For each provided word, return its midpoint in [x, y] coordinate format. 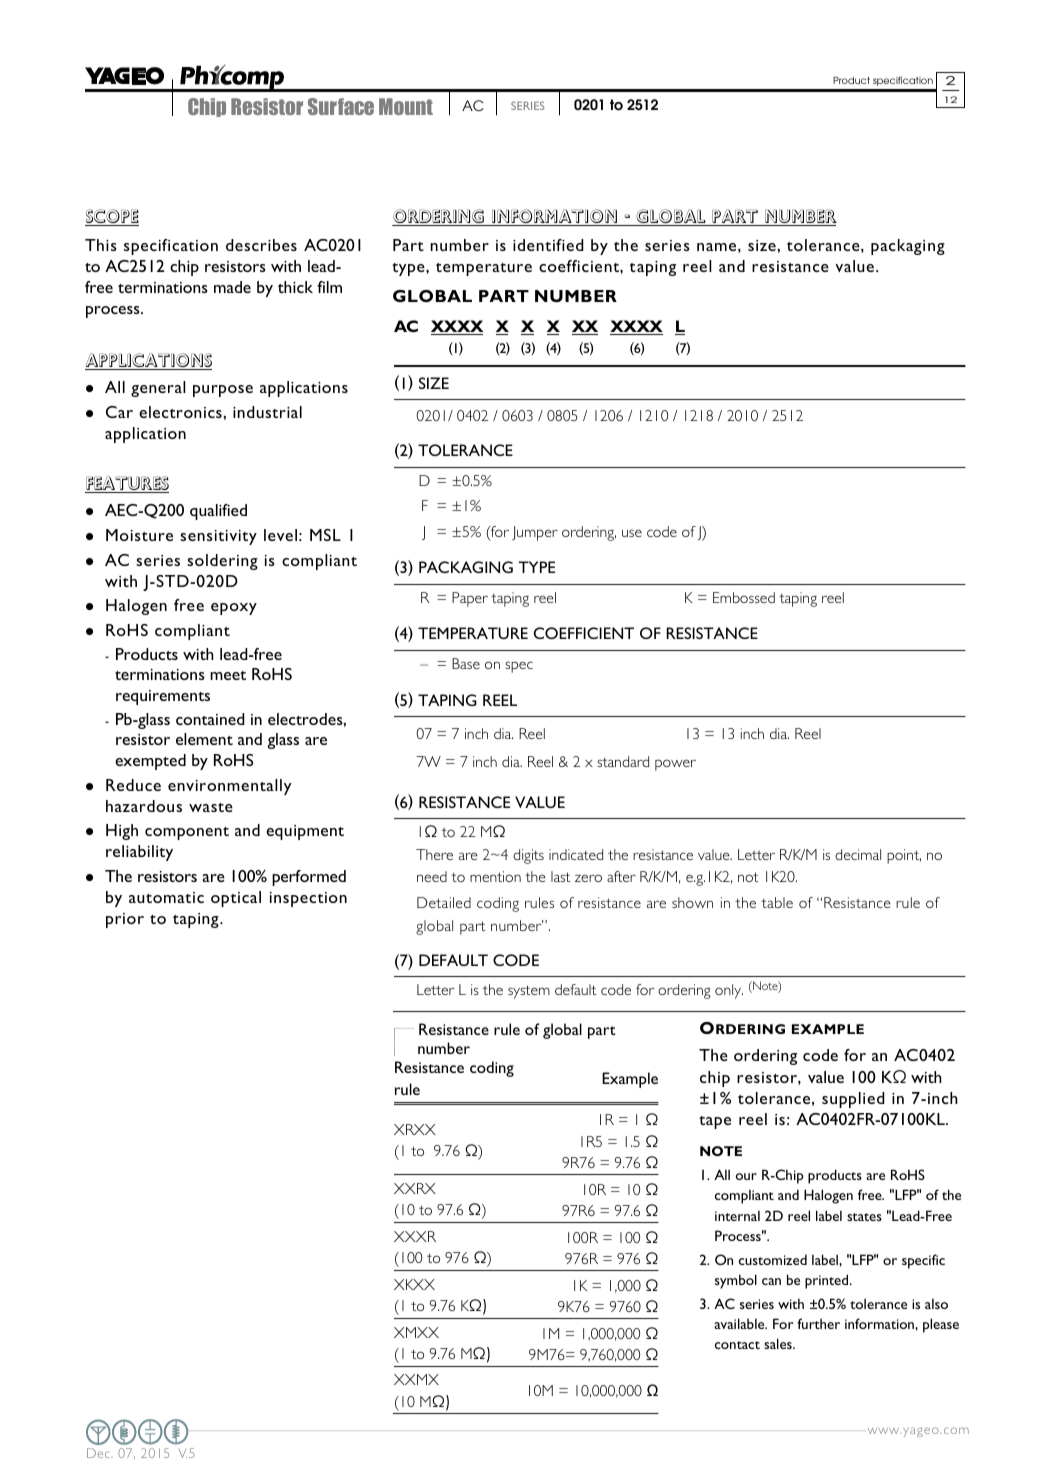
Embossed [744, 597]
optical [236, 899]
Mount [406, 106]
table [777, 902]
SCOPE [112, 217]
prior [125, 920]
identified [548, 245]
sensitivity [218, 537]
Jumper [535, 533]
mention [495, 876]
